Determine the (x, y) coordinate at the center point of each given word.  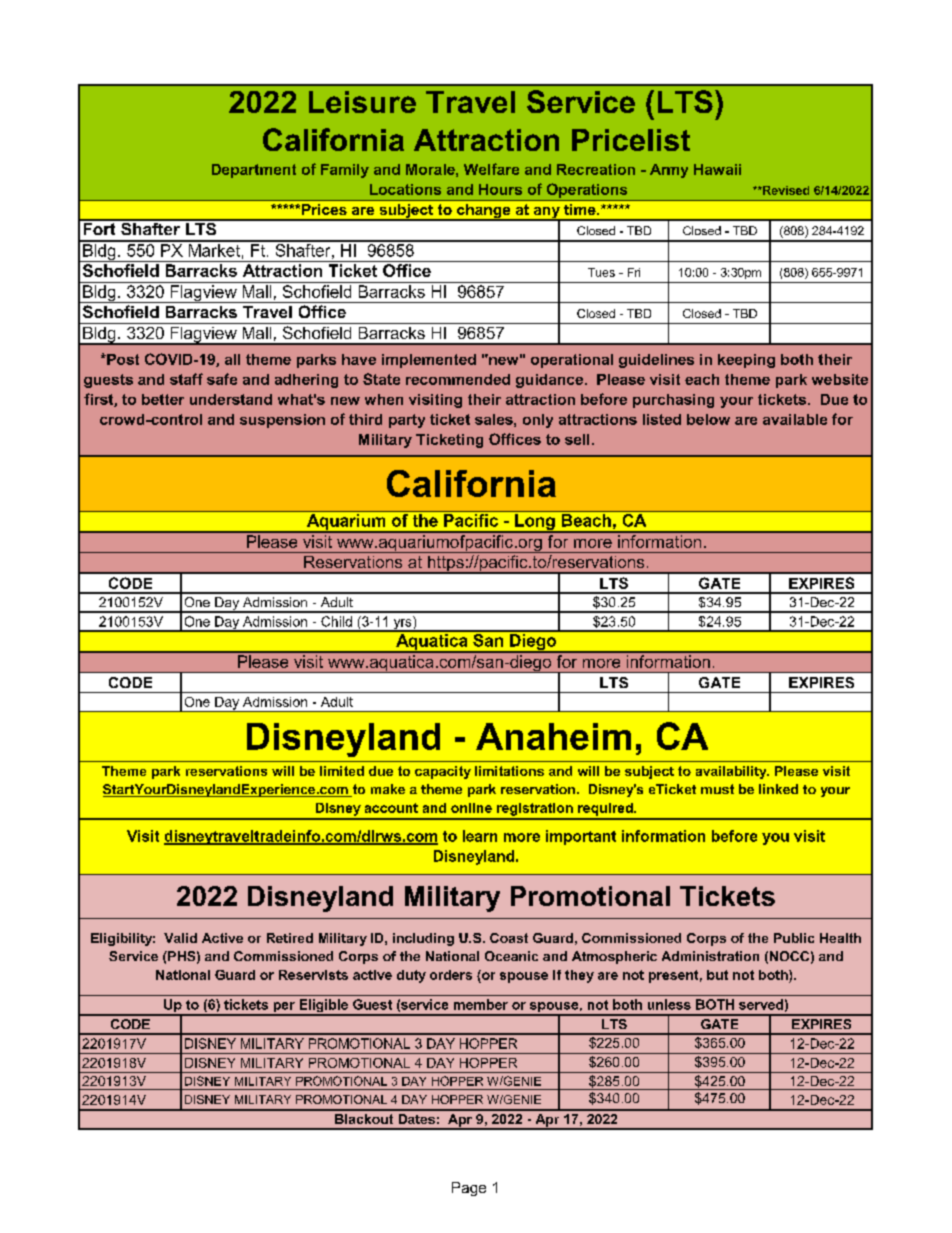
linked (778, 789)
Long (535, 523)
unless (669, 1004)
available (795, 419)
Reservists (313, 975)
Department (254, 171)
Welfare (491, 169)
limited (342, 771)
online (471, 808)
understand (231, 399)
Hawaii (717, 169)
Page (469, 1189)
